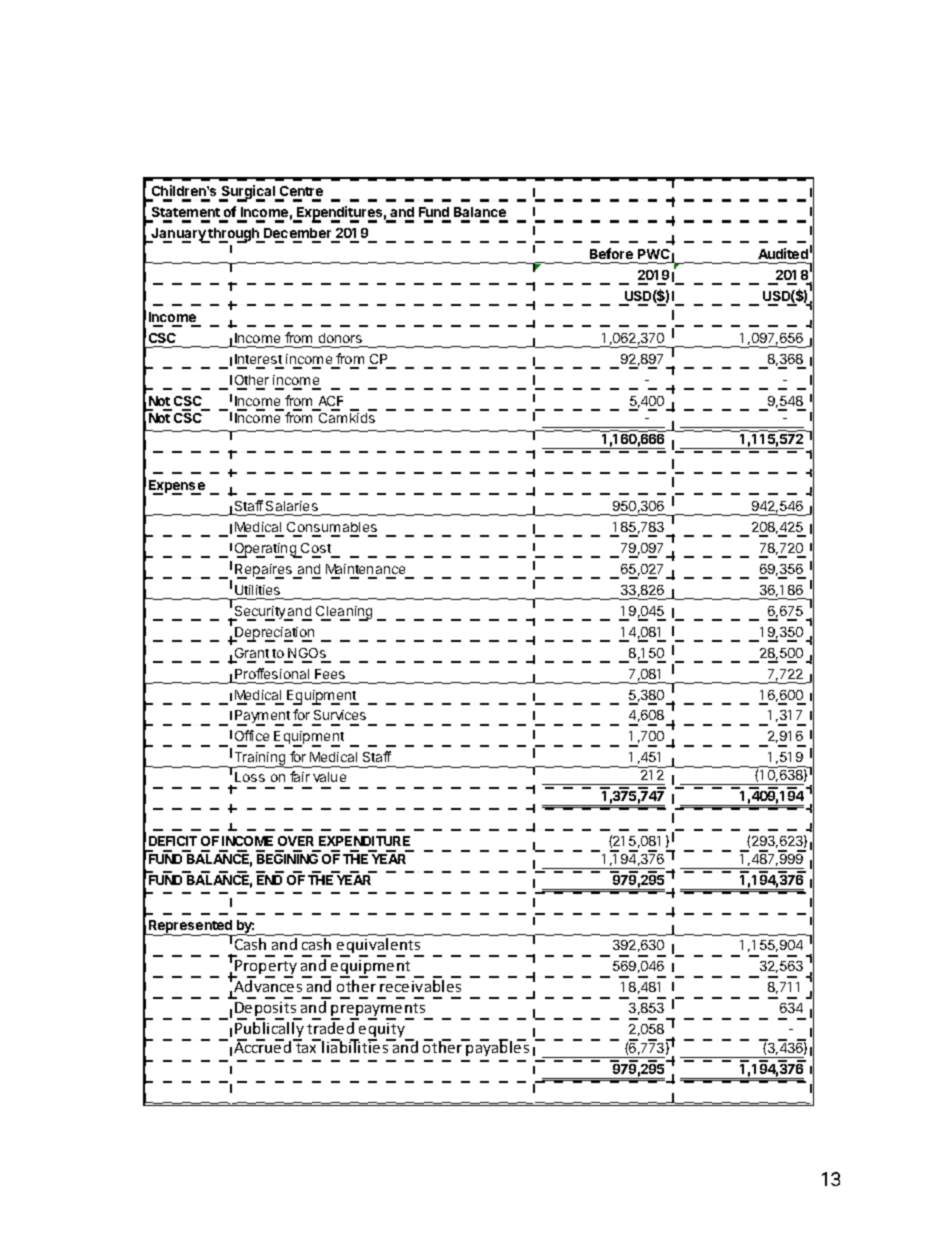  Describe the element at coordinates (365, 569) in the screenshot. I see `Maintenance` at that location.
